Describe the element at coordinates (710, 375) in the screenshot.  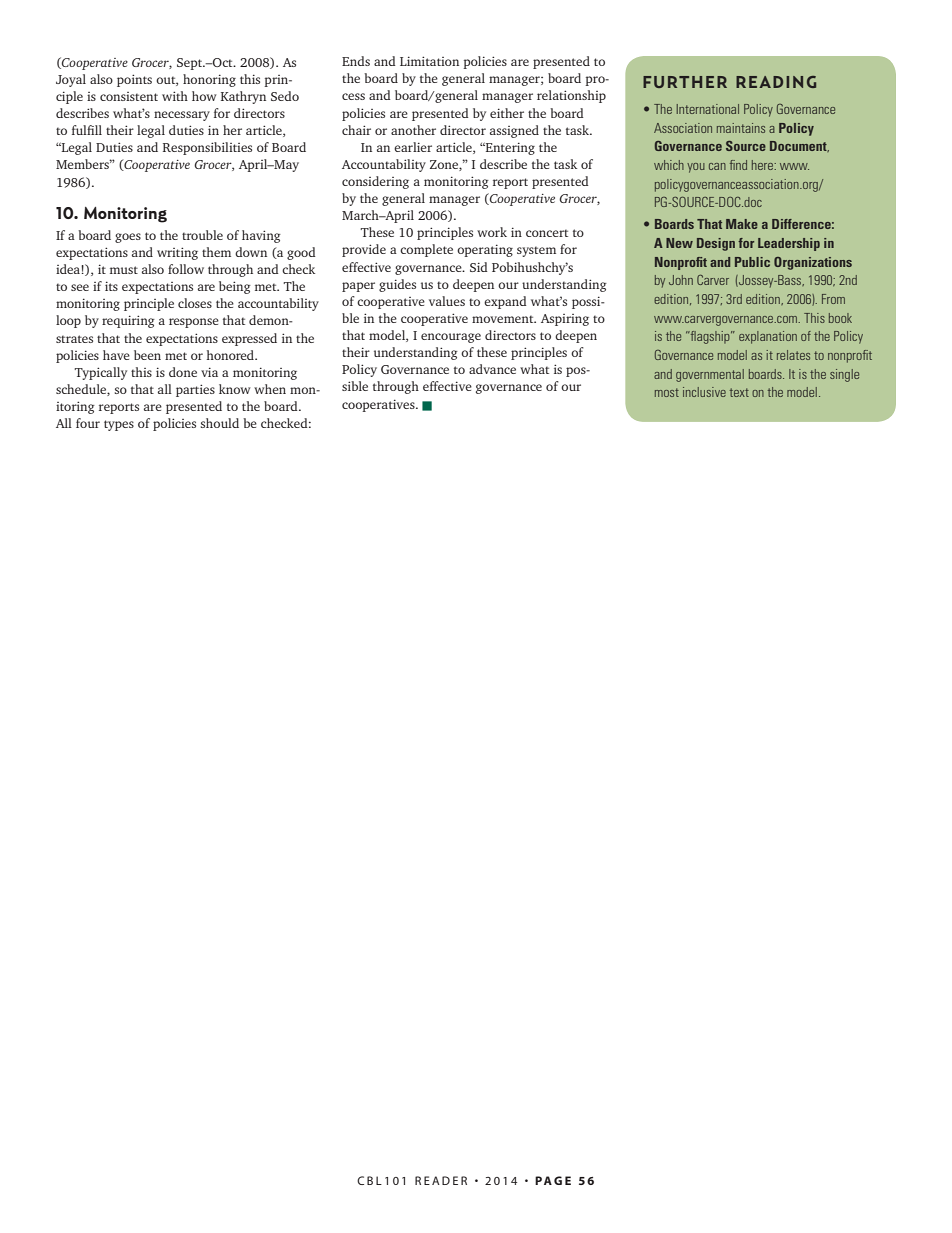
I see `governmental` at that location.
